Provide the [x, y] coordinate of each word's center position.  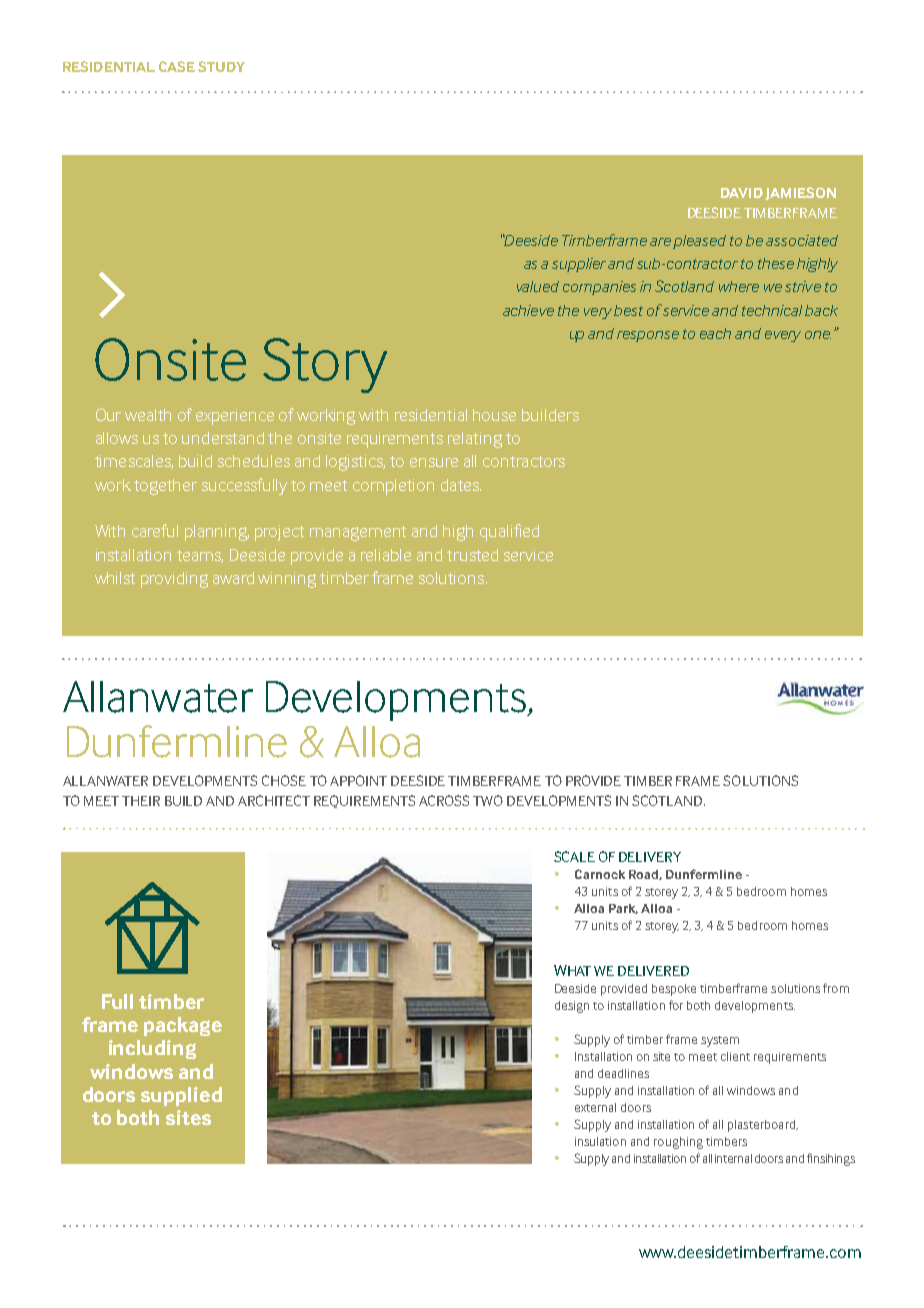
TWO [488, 800]
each [715, 333]
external [595, 1107]
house [494, 415]
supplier [579, 265]
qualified [509, 532]
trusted [472, 555]
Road [644, 875]
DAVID [742, 193]
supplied [181, 1096]
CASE [177, 66]
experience [235, 417]
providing [174, 580]
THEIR [141, 801]
